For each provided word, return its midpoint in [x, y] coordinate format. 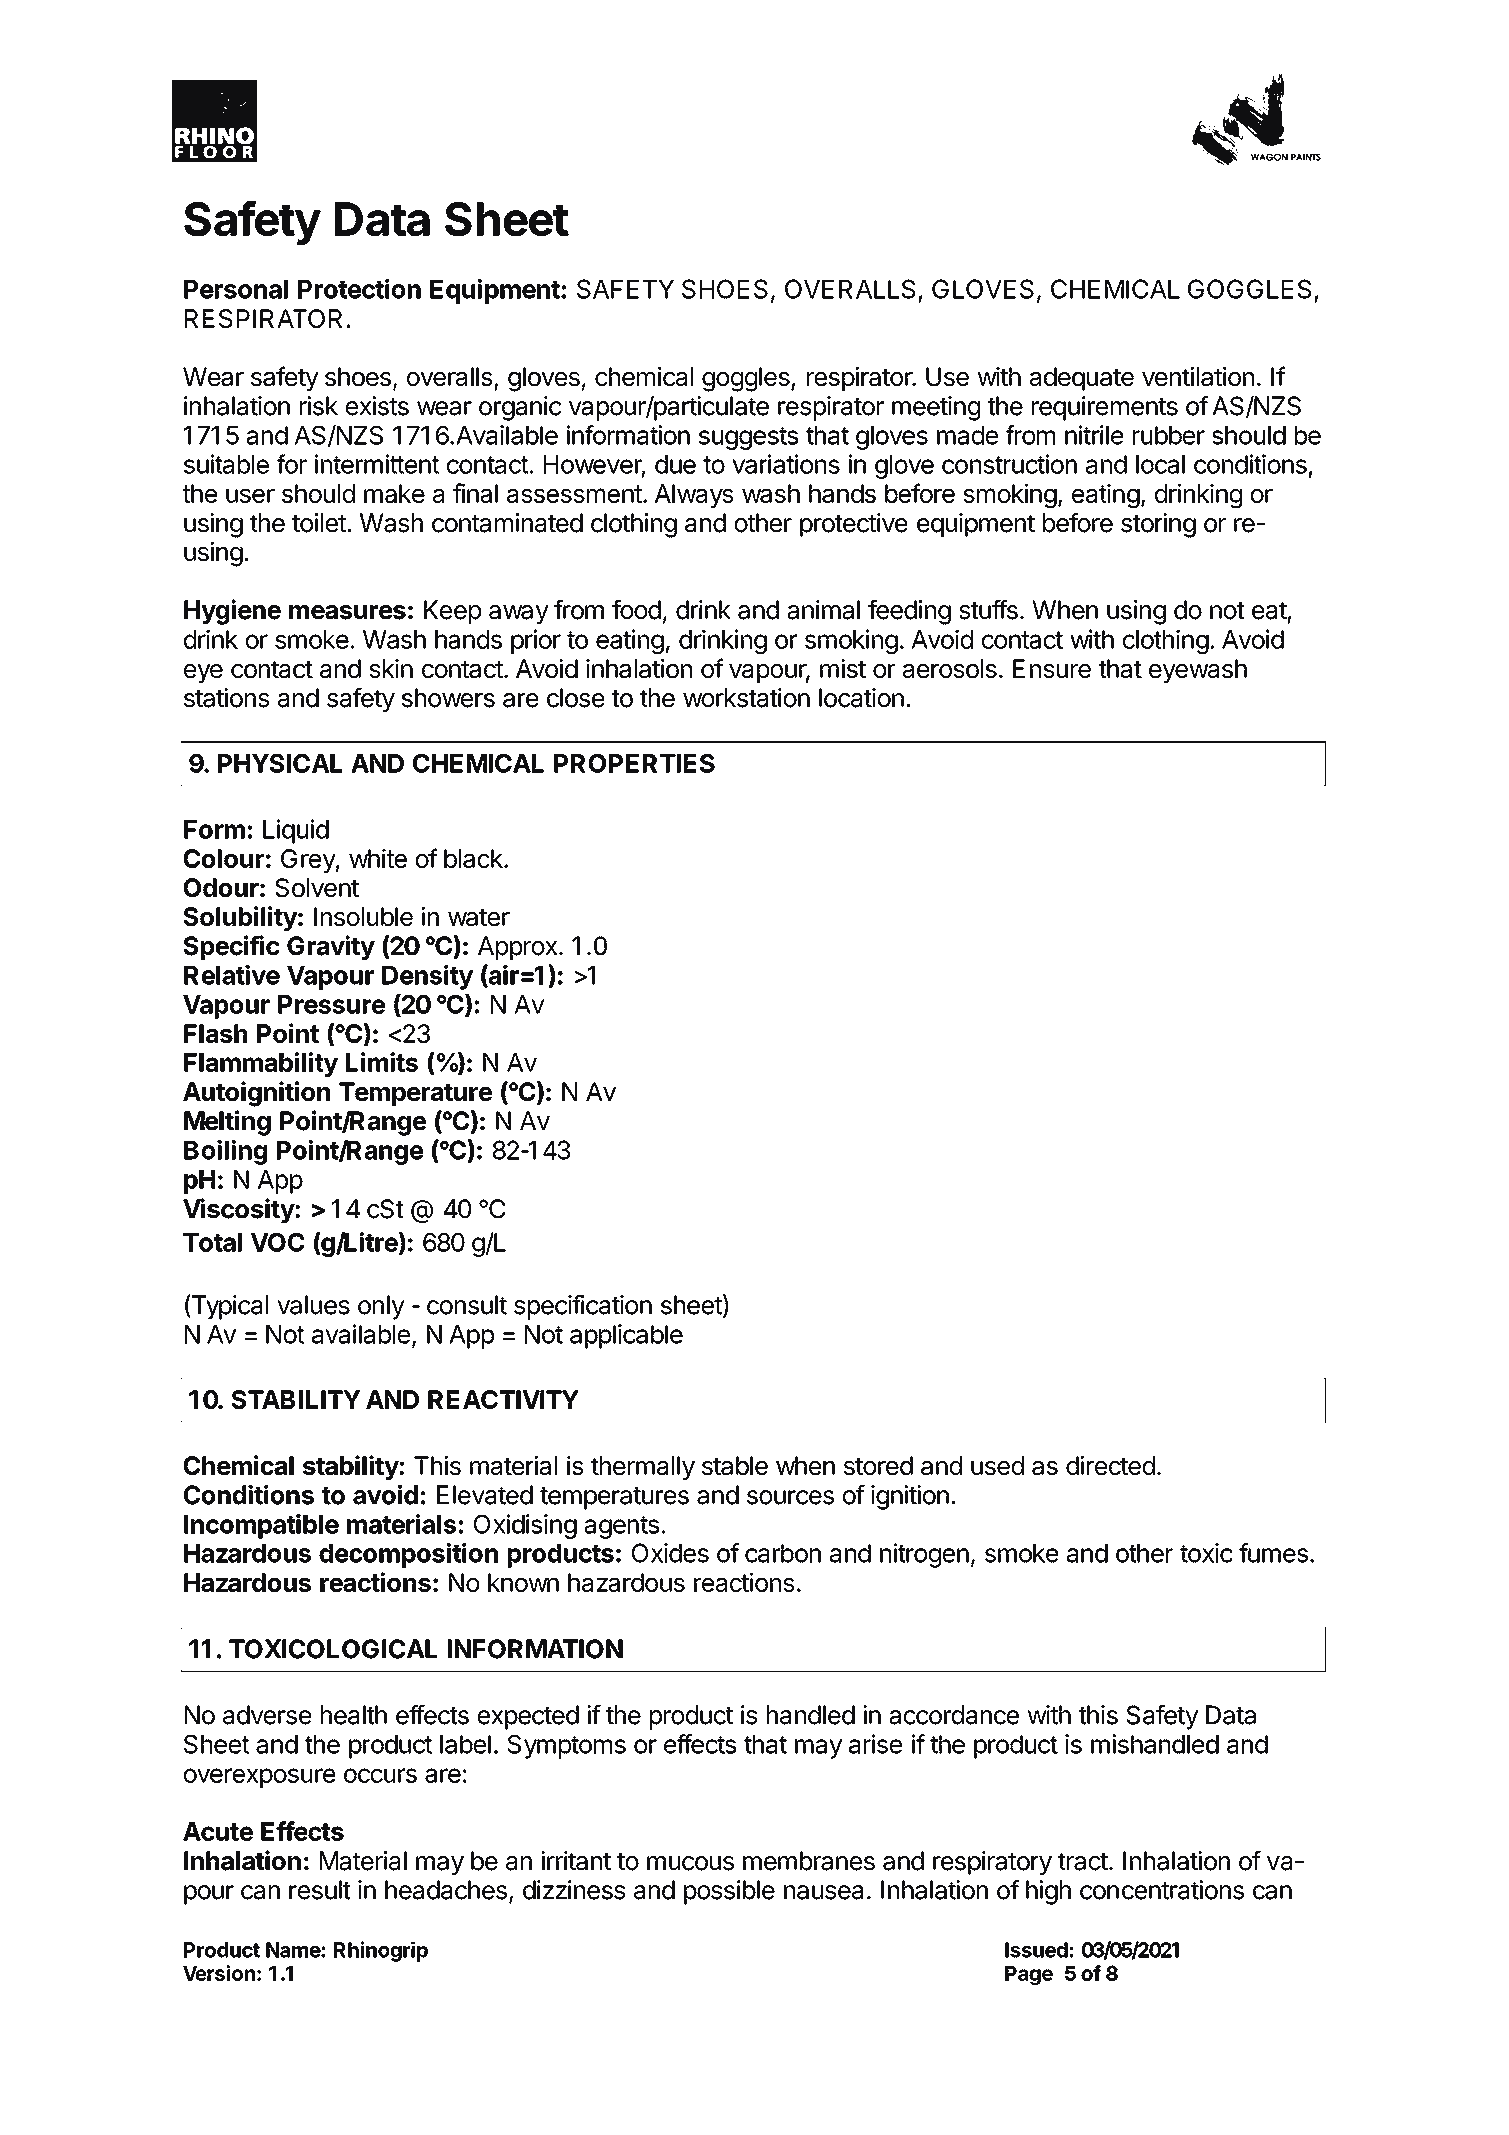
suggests [748, 438]
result [320, 1890]
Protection [359, 289]
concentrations [1162, 1890]
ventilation [1198, 376]
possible [729, 1892]
